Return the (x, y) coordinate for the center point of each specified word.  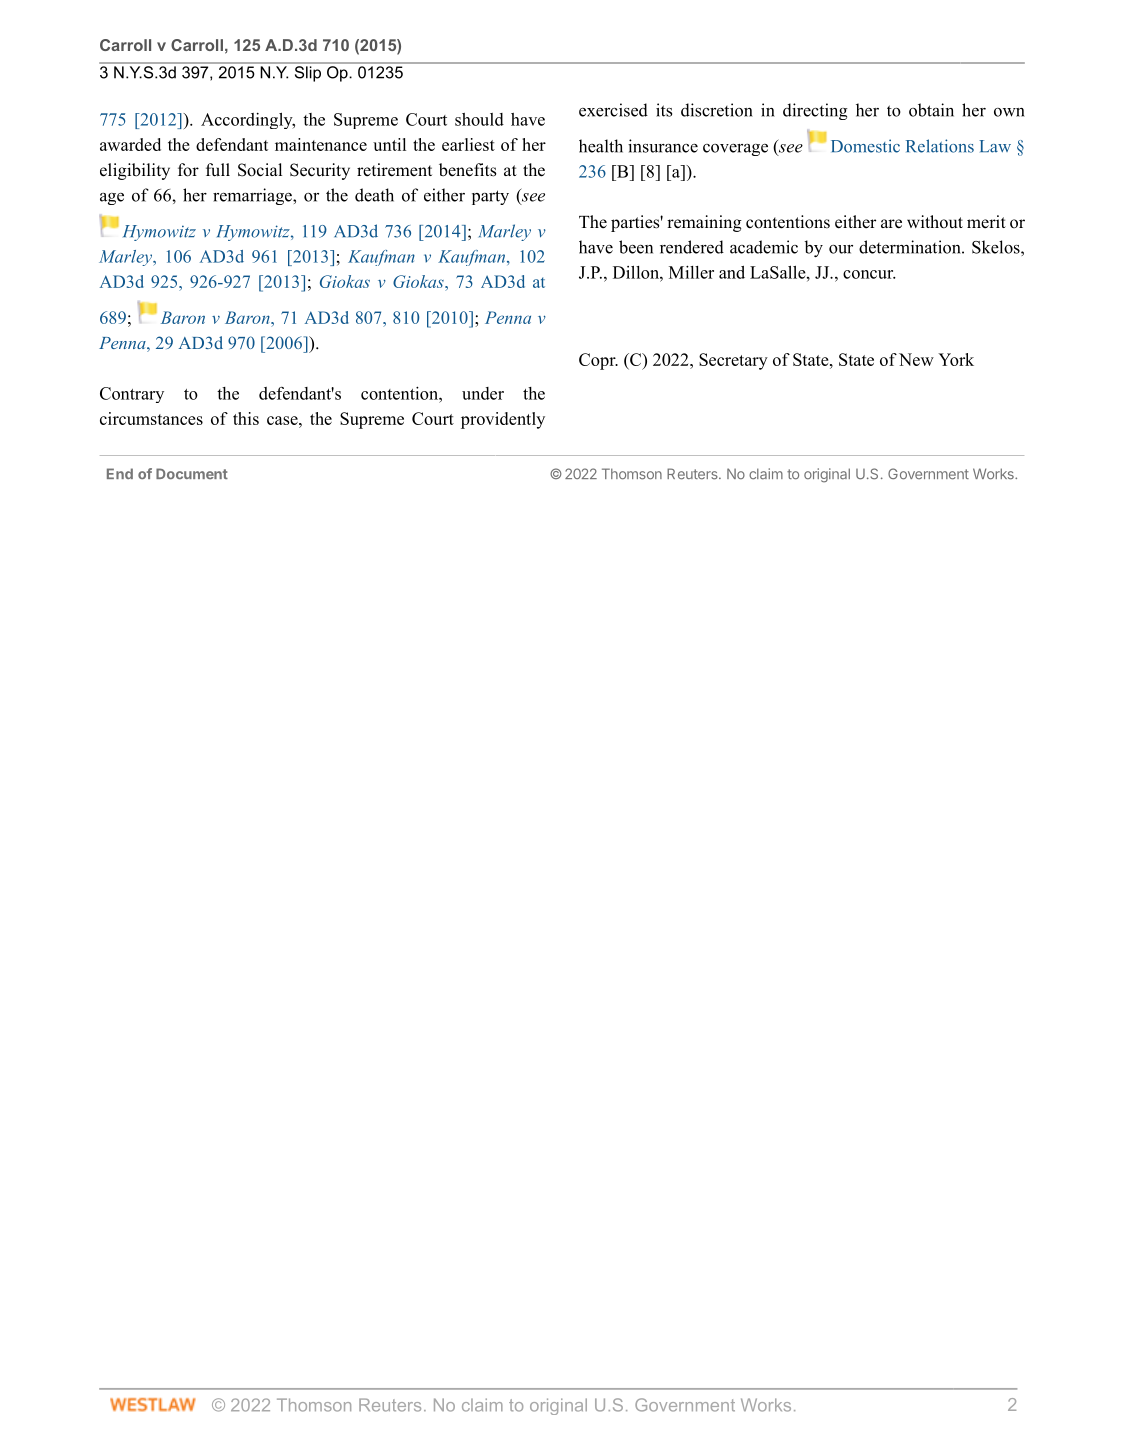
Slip (307, 72)
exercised (613, 110)
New (916, 359)
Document (192, 473)
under (483, 393)
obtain (931, 110)
